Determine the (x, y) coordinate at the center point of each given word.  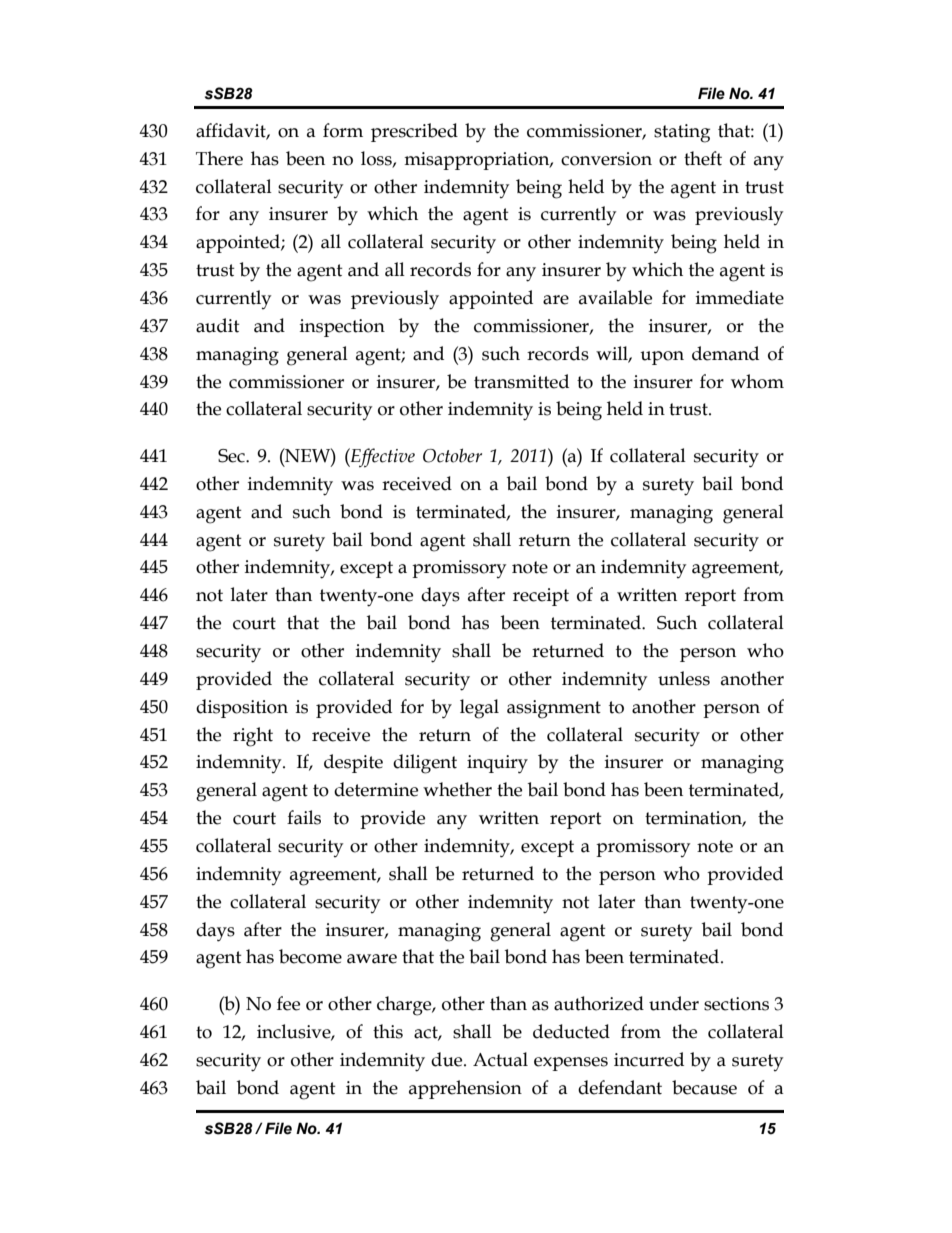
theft (703, 158)
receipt (541, 597)
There (219, 158)
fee (288, 1003)
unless (684, 678)
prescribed (414, 132)
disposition (242, 708)
